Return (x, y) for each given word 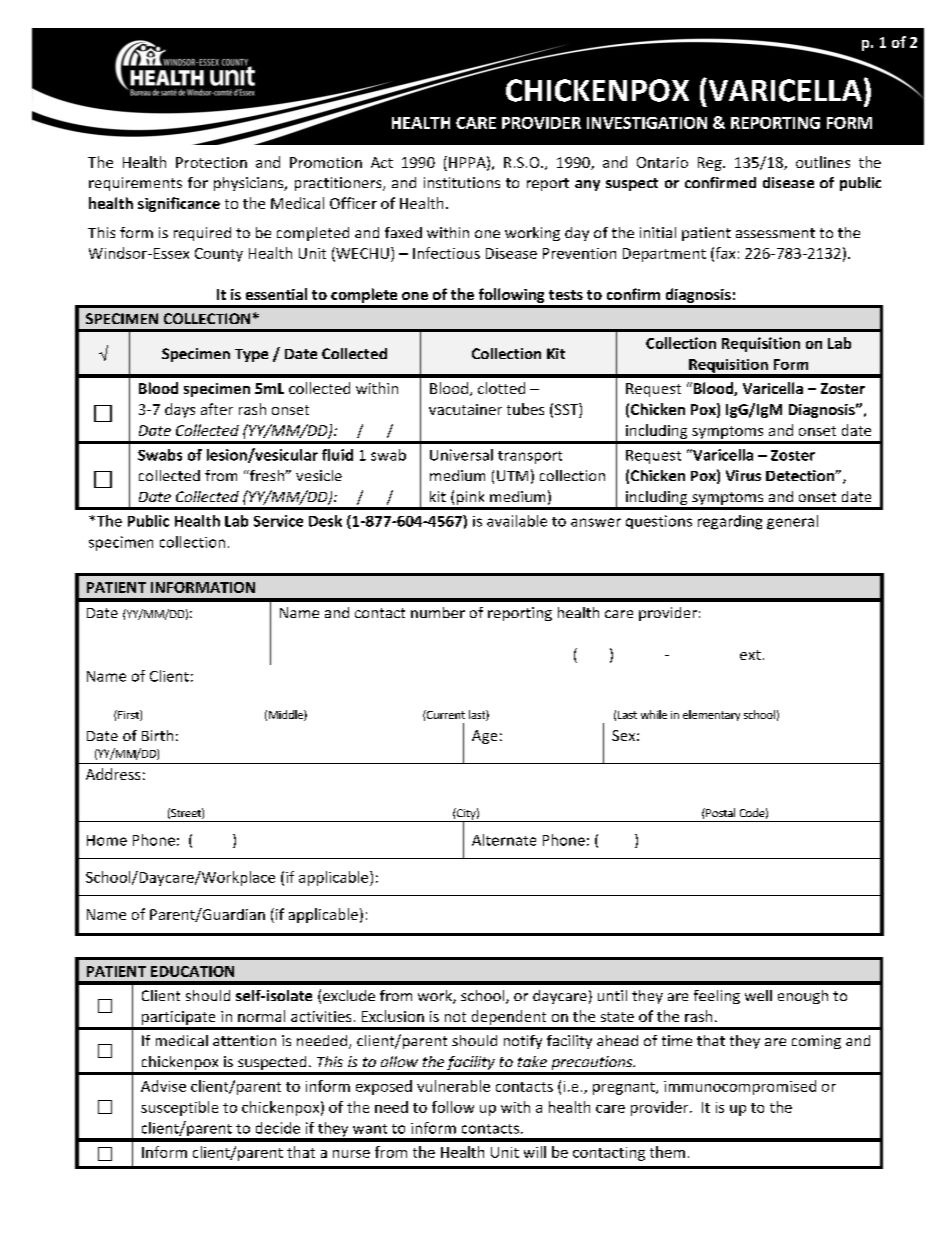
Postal (719, 812)
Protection (211, 162)
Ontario (662, 162)
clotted (501, 388)
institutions (462, 182)
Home (107, 840)
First (128, 715)
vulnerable (453, 1086)
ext (750, 655)
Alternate (504, 840)
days (180, 410)
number (438, 612)
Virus (743, 475)
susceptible (179, 1108)
